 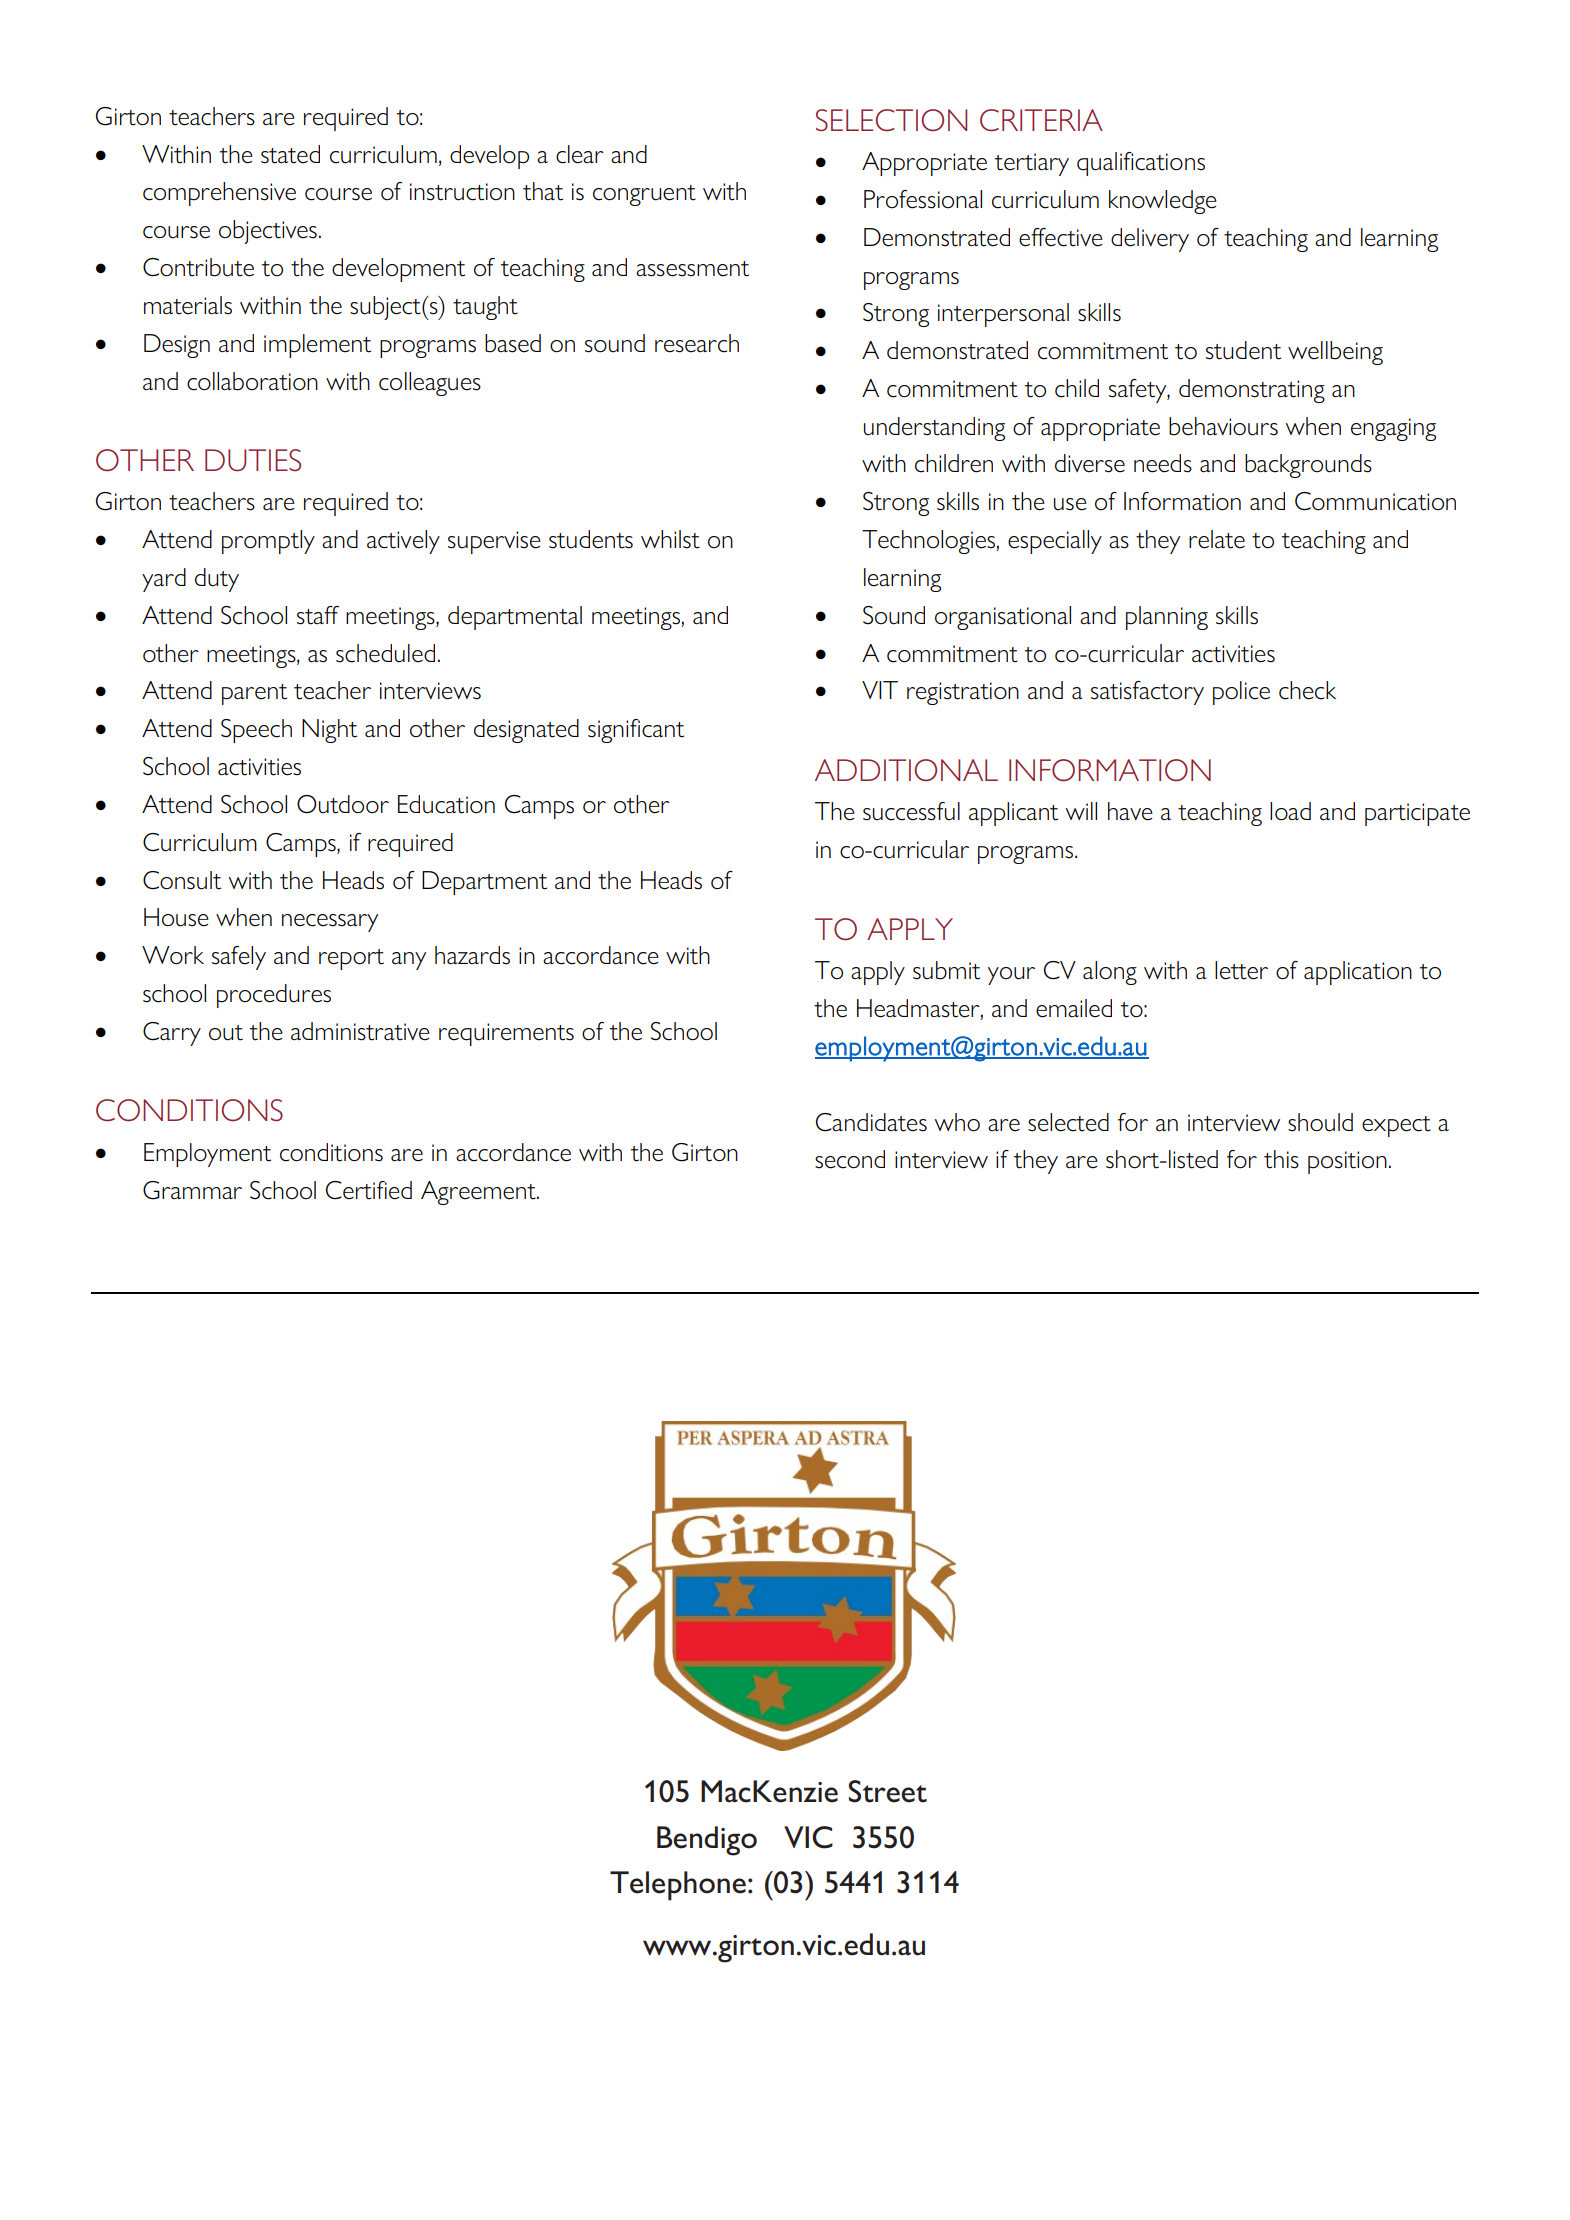 What do you see at coordinates (891, 120) in the image?
I see `SELECTION` at bounding box center [891, 120].
